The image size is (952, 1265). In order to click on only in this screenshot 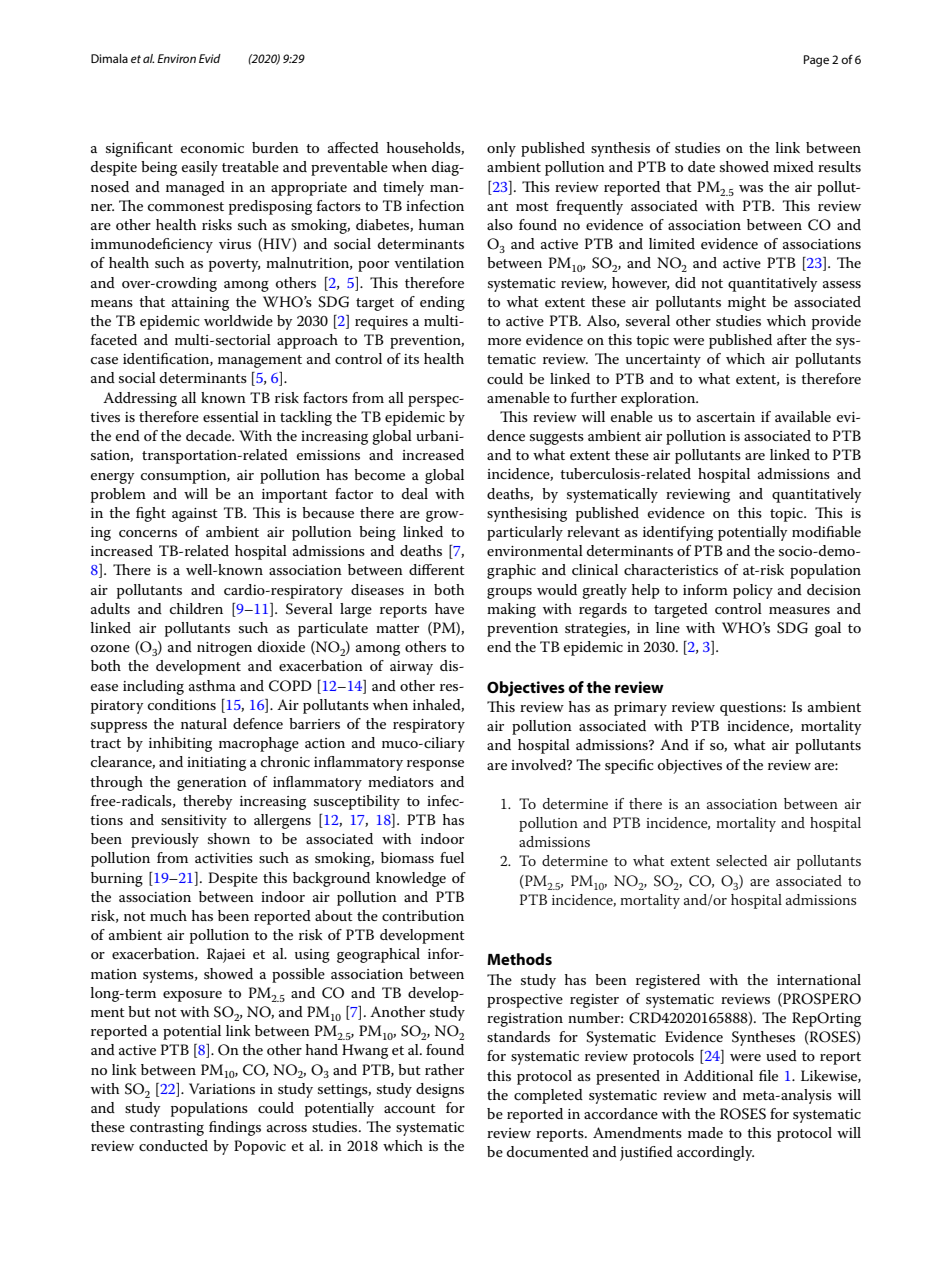, I will do `click(501, 149)`.
